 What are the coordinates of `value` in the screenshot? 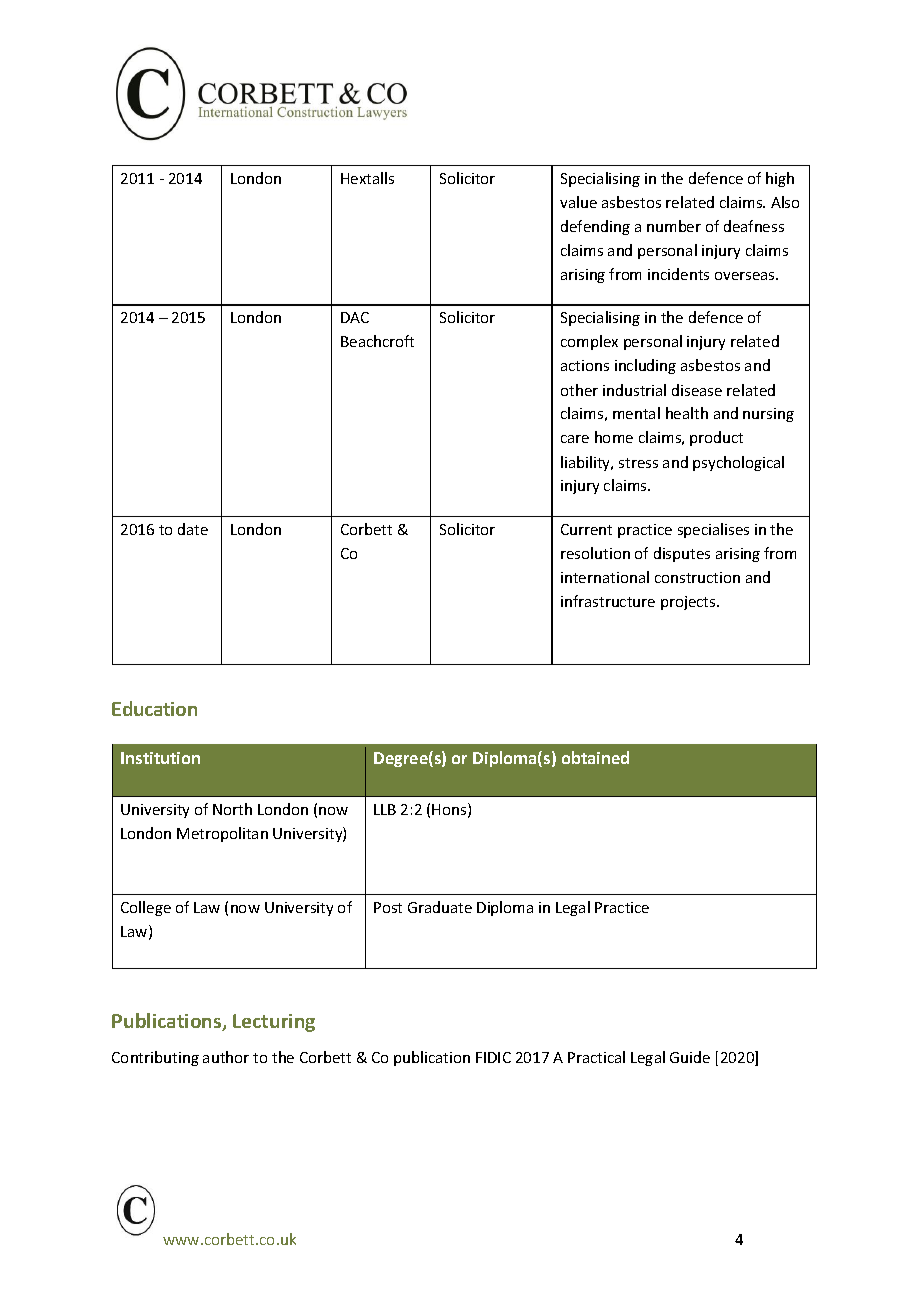 It's located at (578, 202).
